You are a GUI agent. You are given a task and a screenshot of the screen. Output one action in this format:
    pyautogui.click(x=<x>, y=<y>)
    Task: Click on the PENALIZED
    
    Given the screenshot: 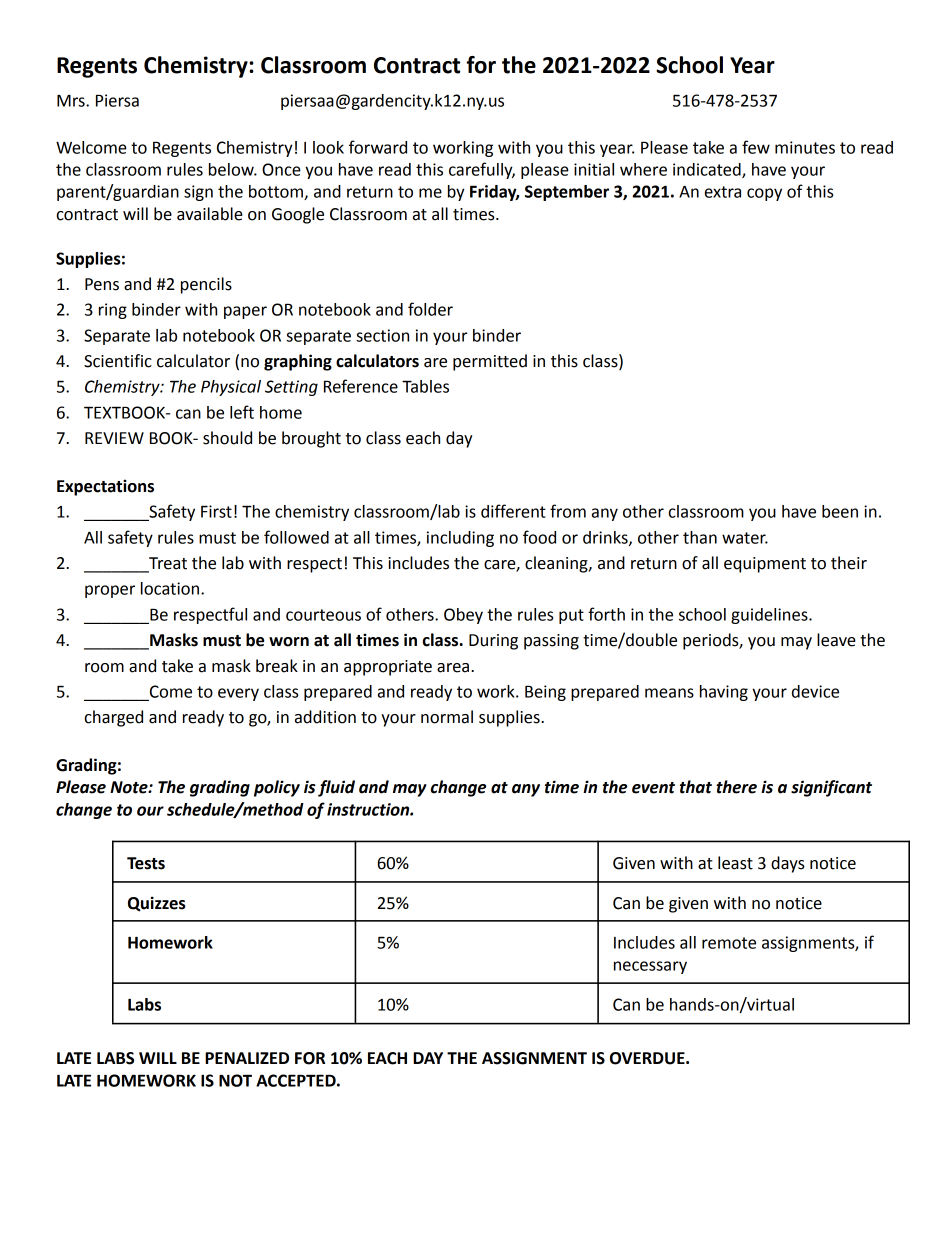 What is the action you would take?
    pyautogui.click(x=247, y=1058)
